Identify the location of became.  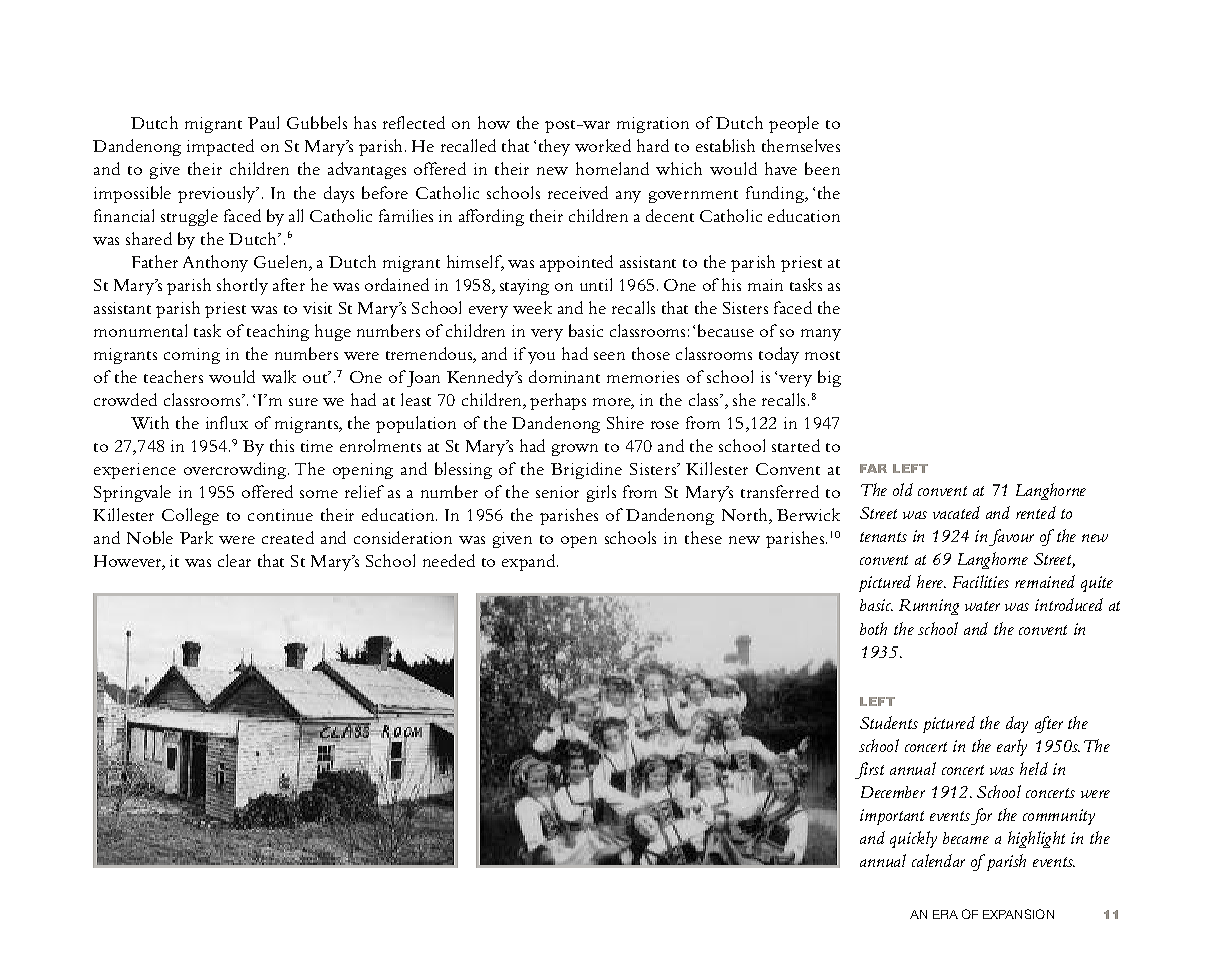
(966, 838).
